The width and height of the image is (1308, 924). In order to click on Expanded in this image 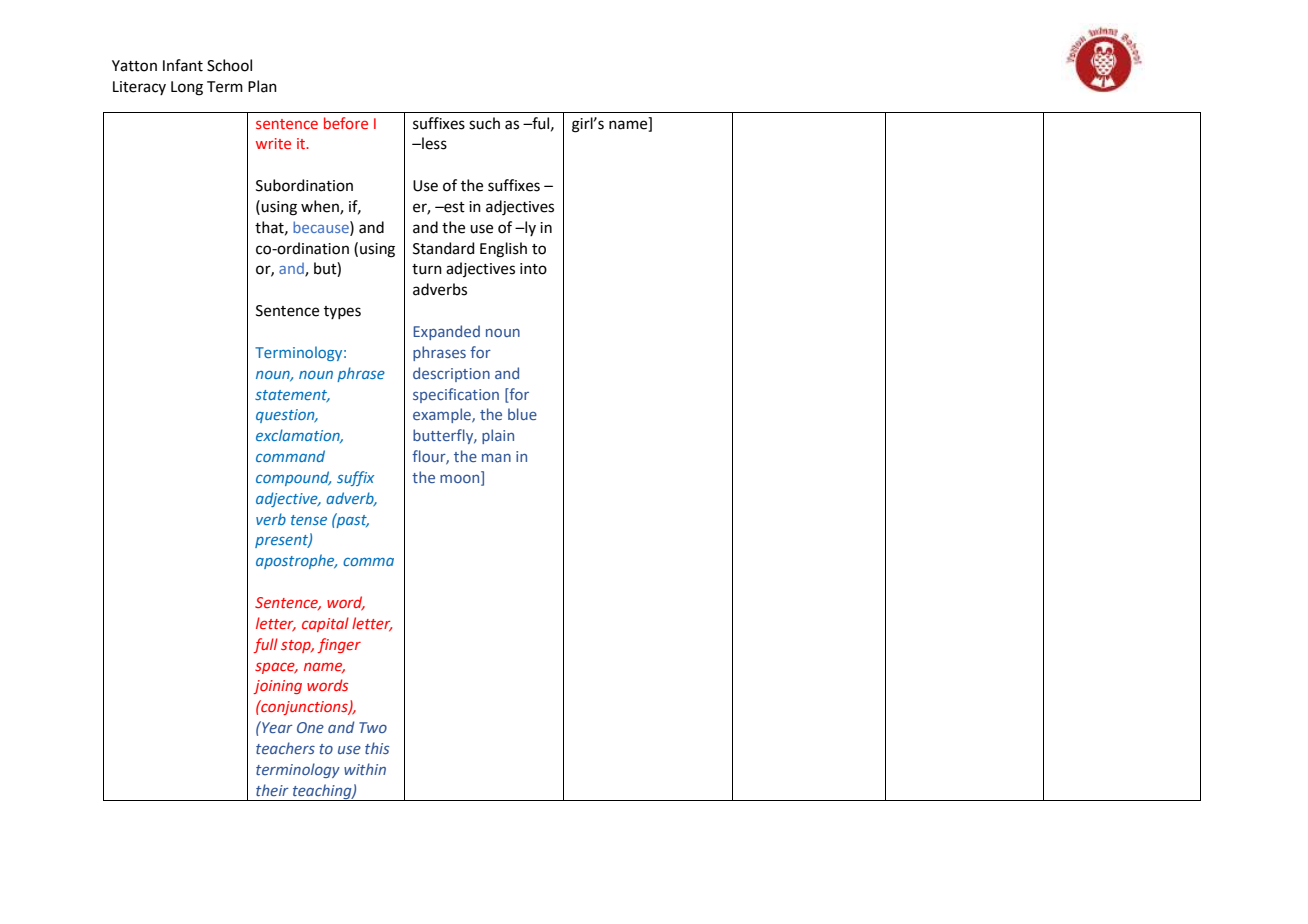, I will do `click(446, 332)`.
